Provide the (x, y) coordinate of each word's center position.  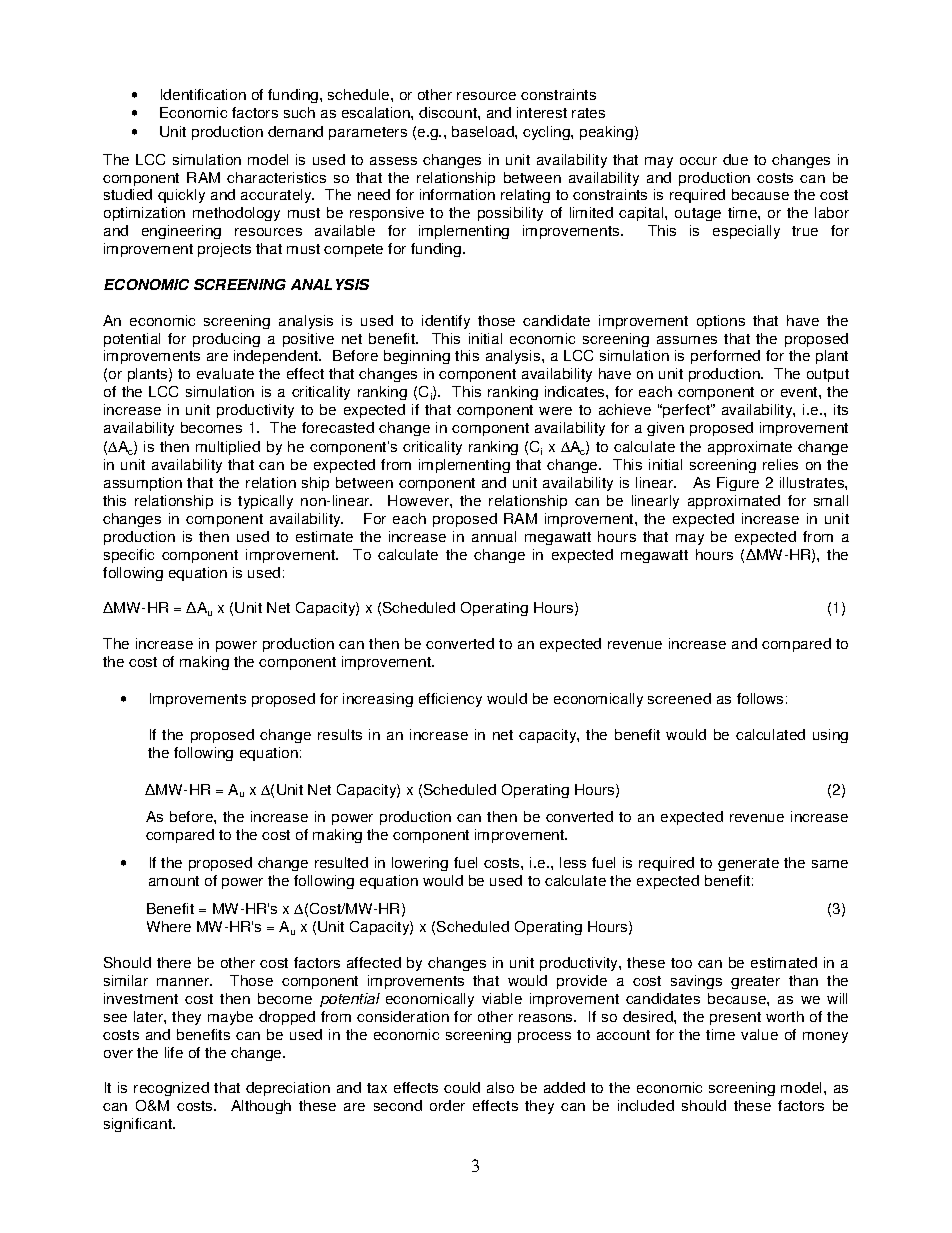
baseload (484, 131)
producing (226, 340)
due (735, 159)
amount (174, 881)
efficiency (450, 700)
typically (265, 502)
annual (494, 536)
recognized (171, 1089)
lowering (420, 864)
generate (748, 864)
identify (446, 322)
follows (760, 698)
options (721, 322)
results (340, 734)
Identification (203, 94)
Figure (738, 484)
